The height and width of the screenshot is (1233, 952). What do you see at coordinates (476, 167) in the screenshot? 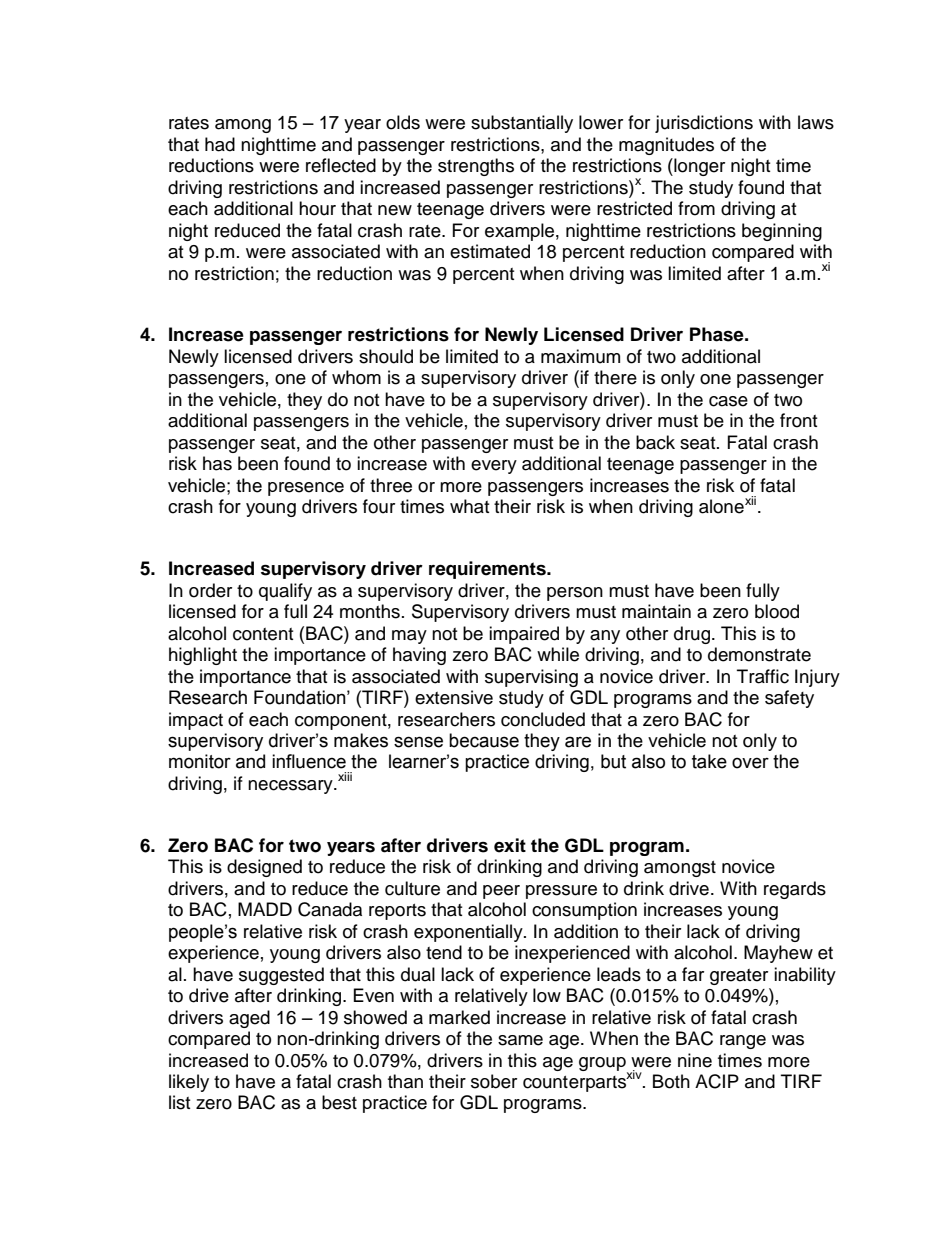
I see `strengths` at bounding box center [476, 167].
